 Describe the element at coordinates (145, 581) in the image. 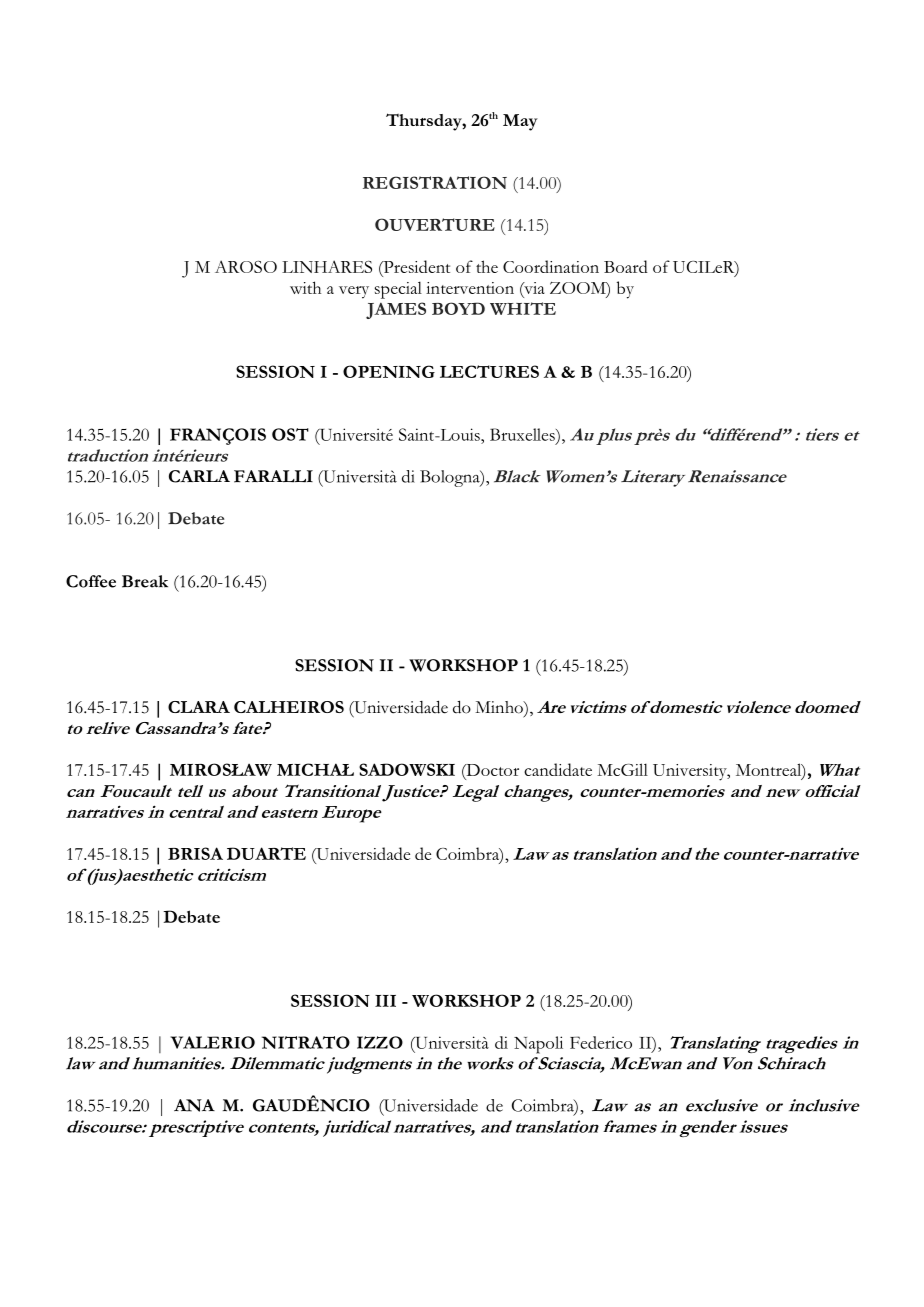

I see `Break` at that location.
